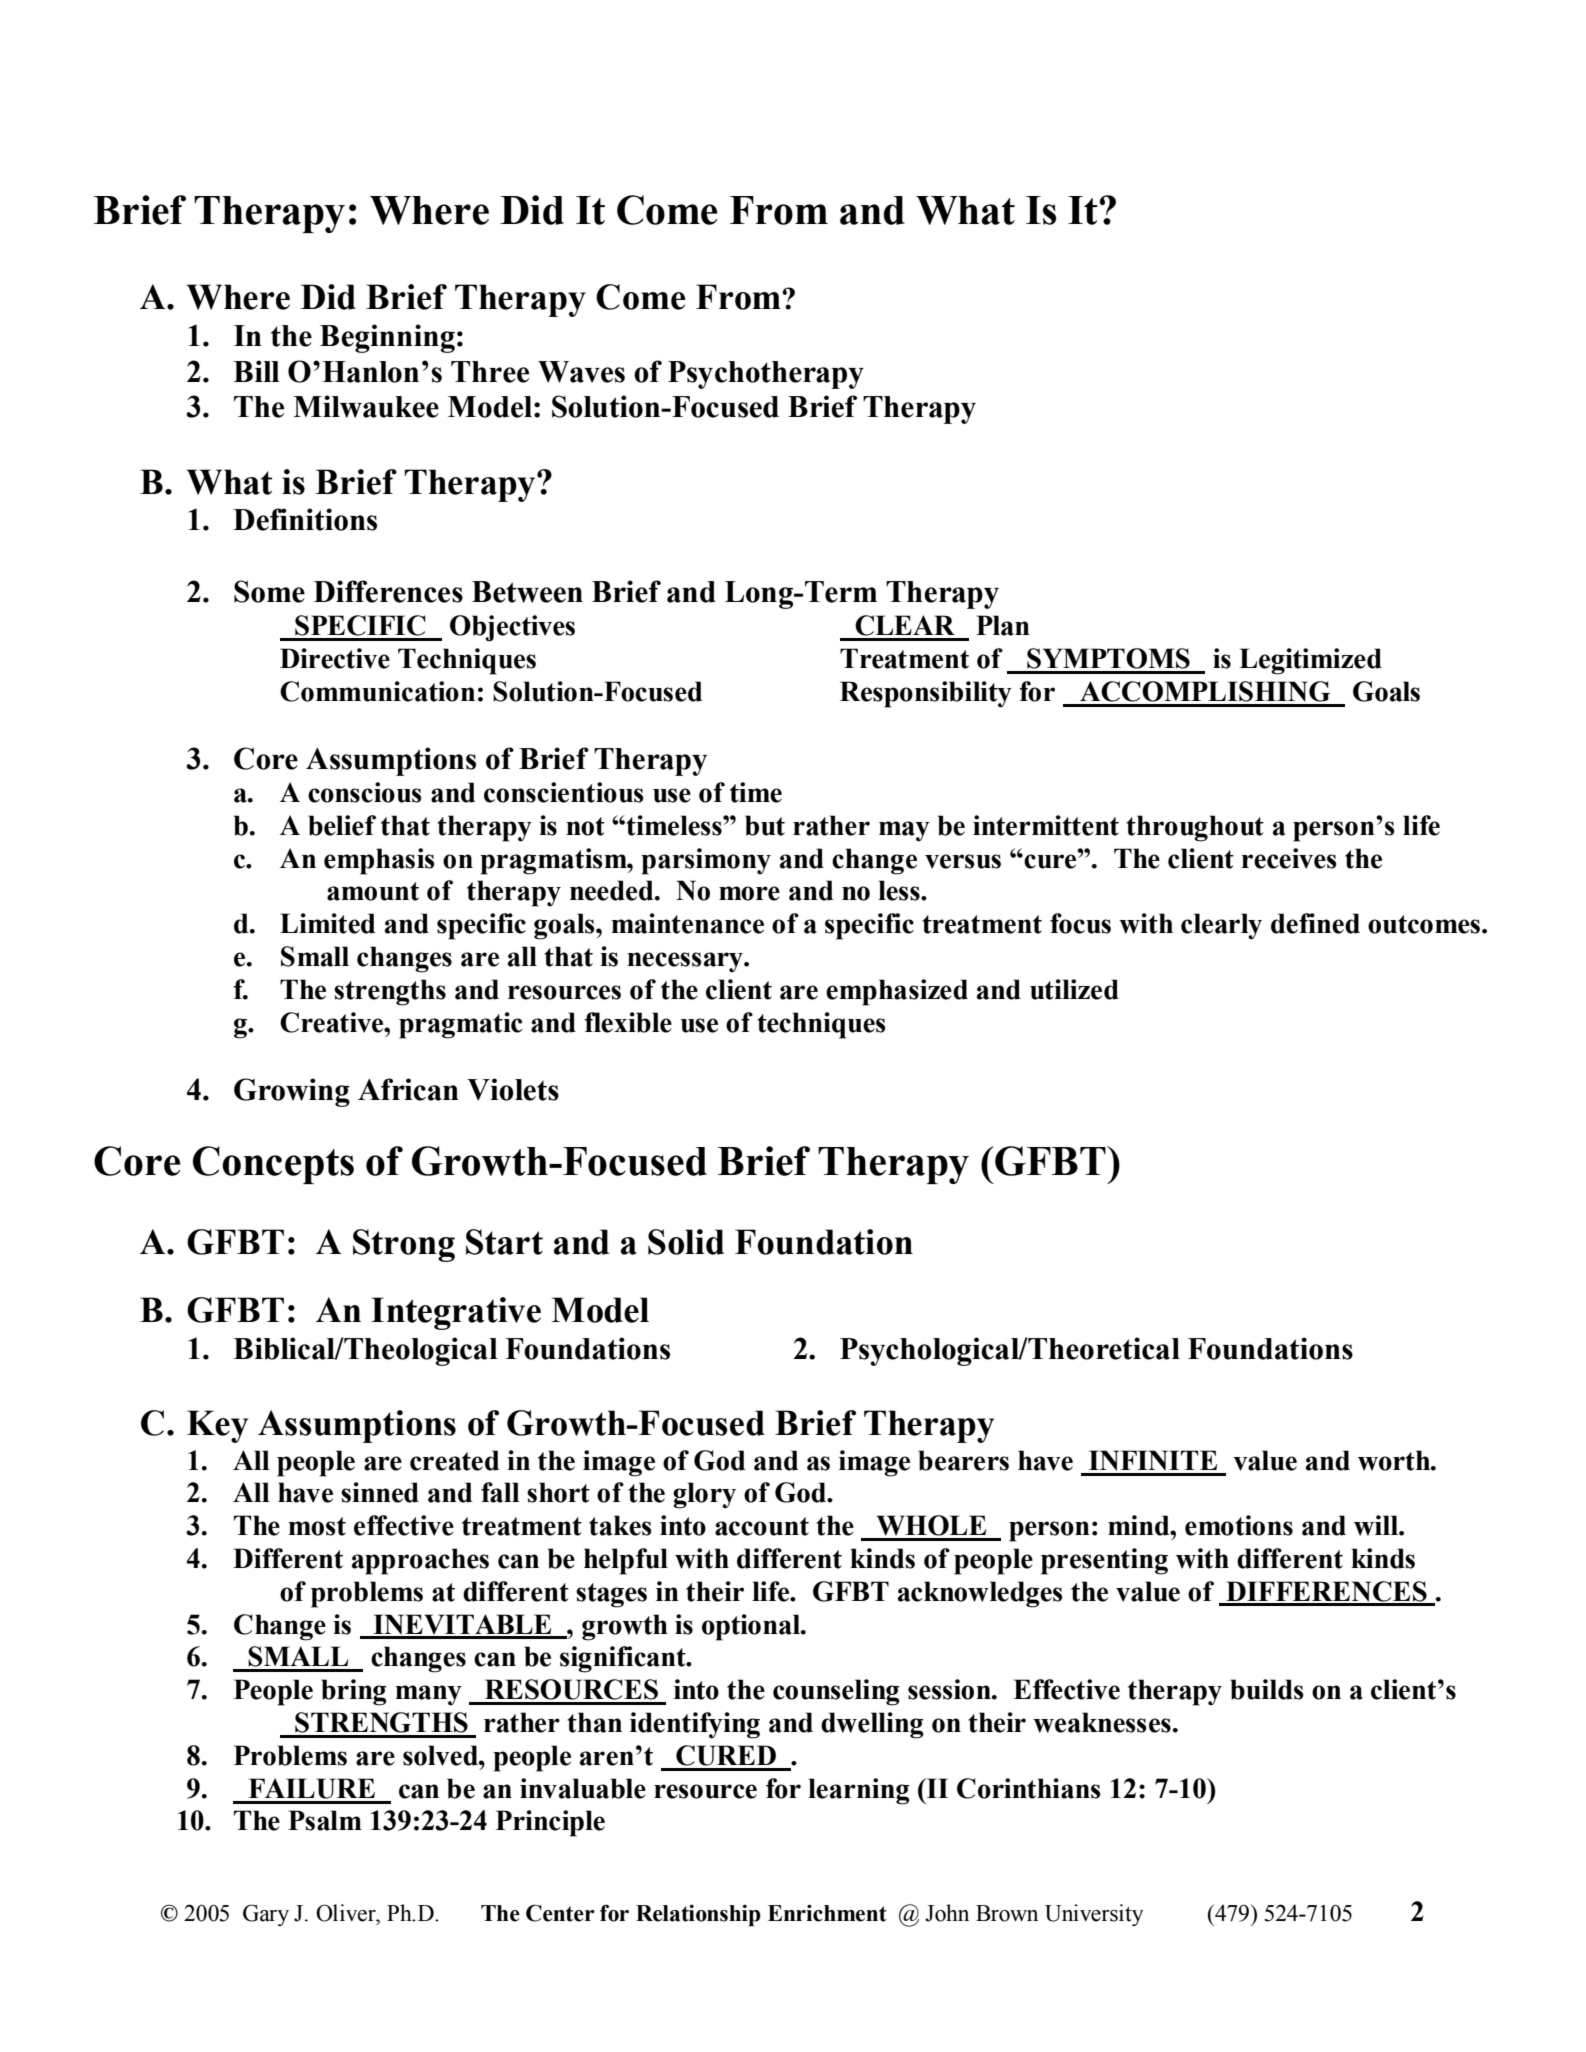  What do you see at coordinates (365, 792) in the screenshot?
I see `conscious` at bounding box center [365, 792].
